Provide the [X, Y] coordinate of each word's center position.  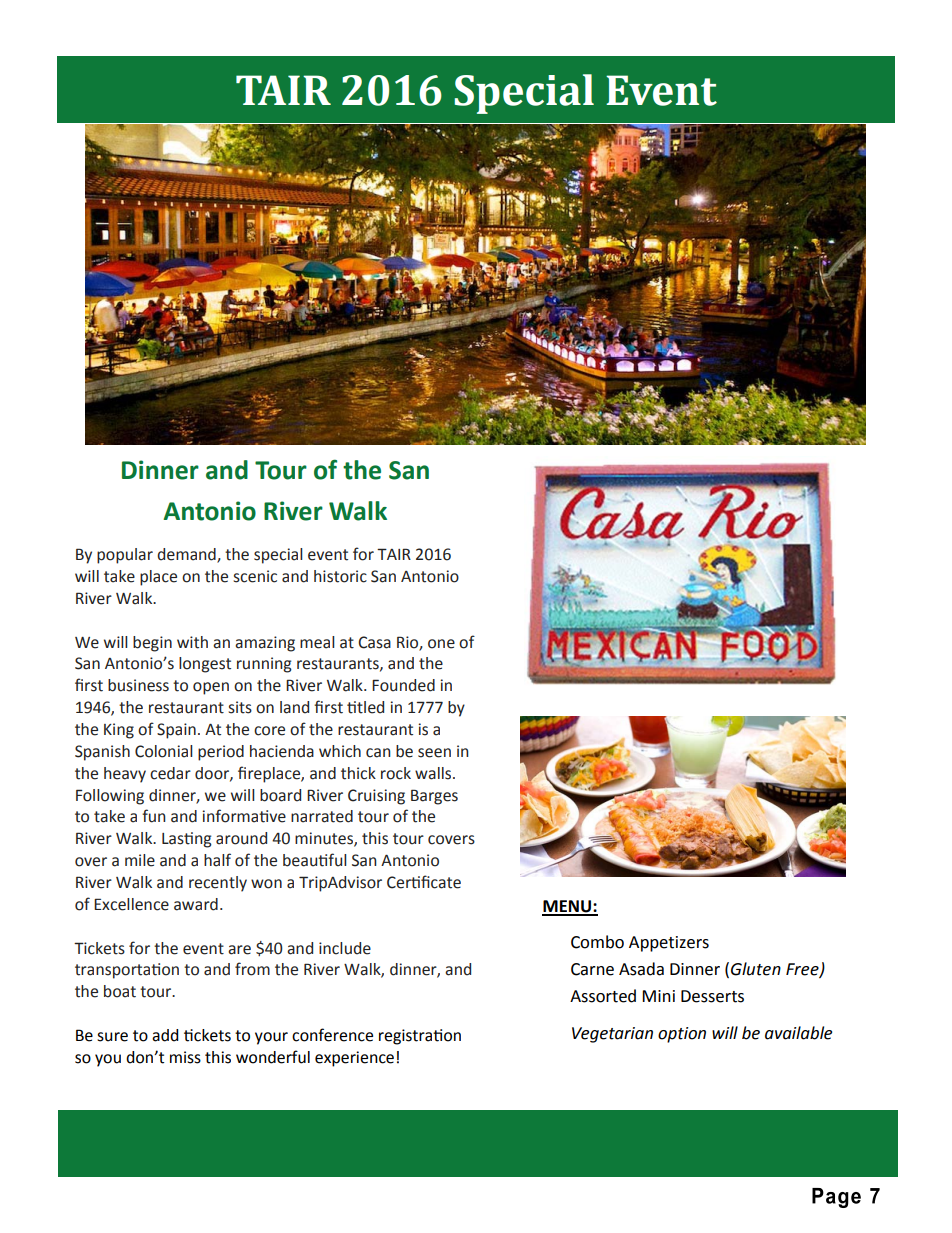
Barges [434, 797]
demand [187, 555]
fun [154, 816]
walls [434, 773]
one [441, 644]
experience [354, 1059]
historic [340, 576]
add [165, 1035]
